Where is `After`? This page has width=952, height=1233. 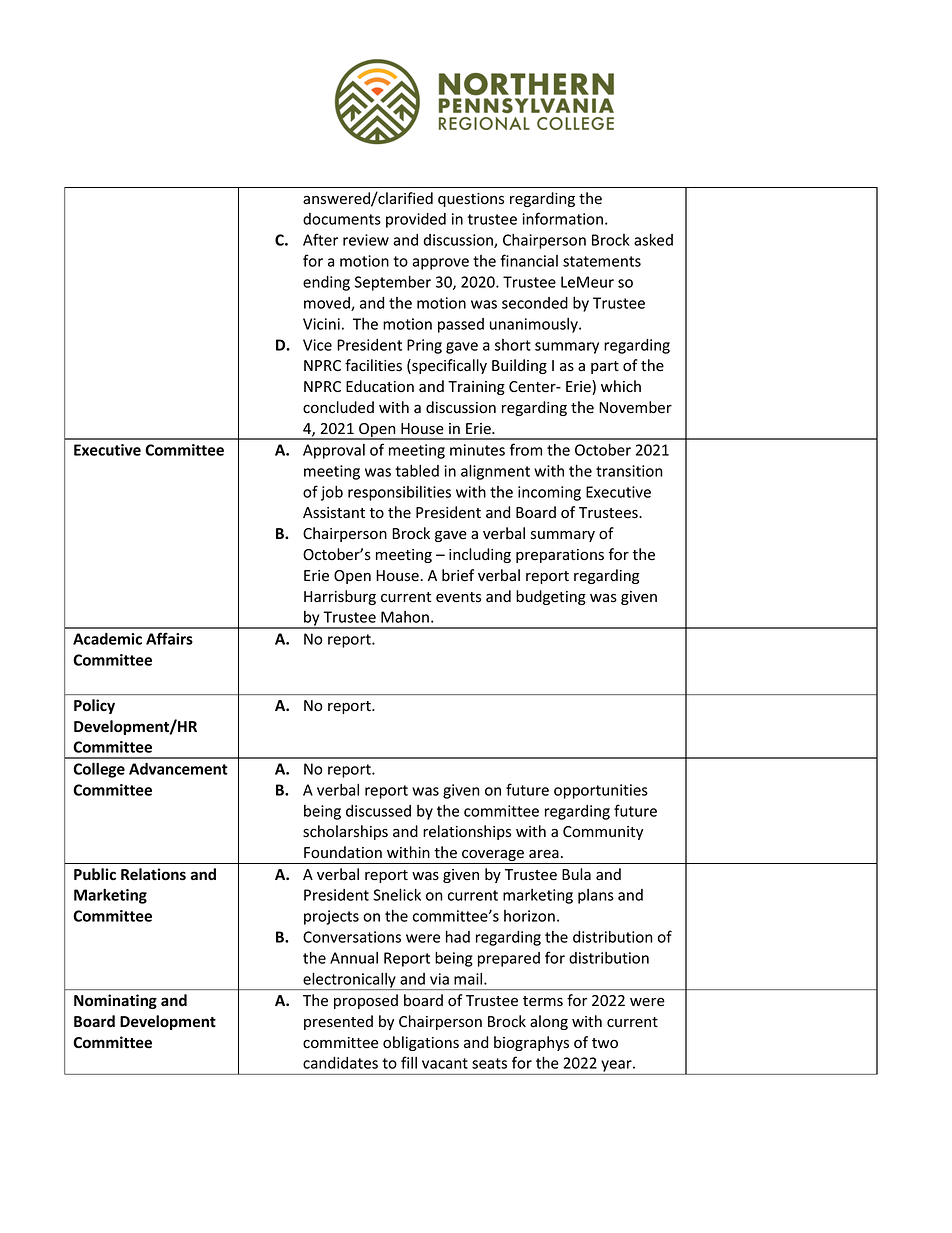 After is located at coordinates (320, 239).
